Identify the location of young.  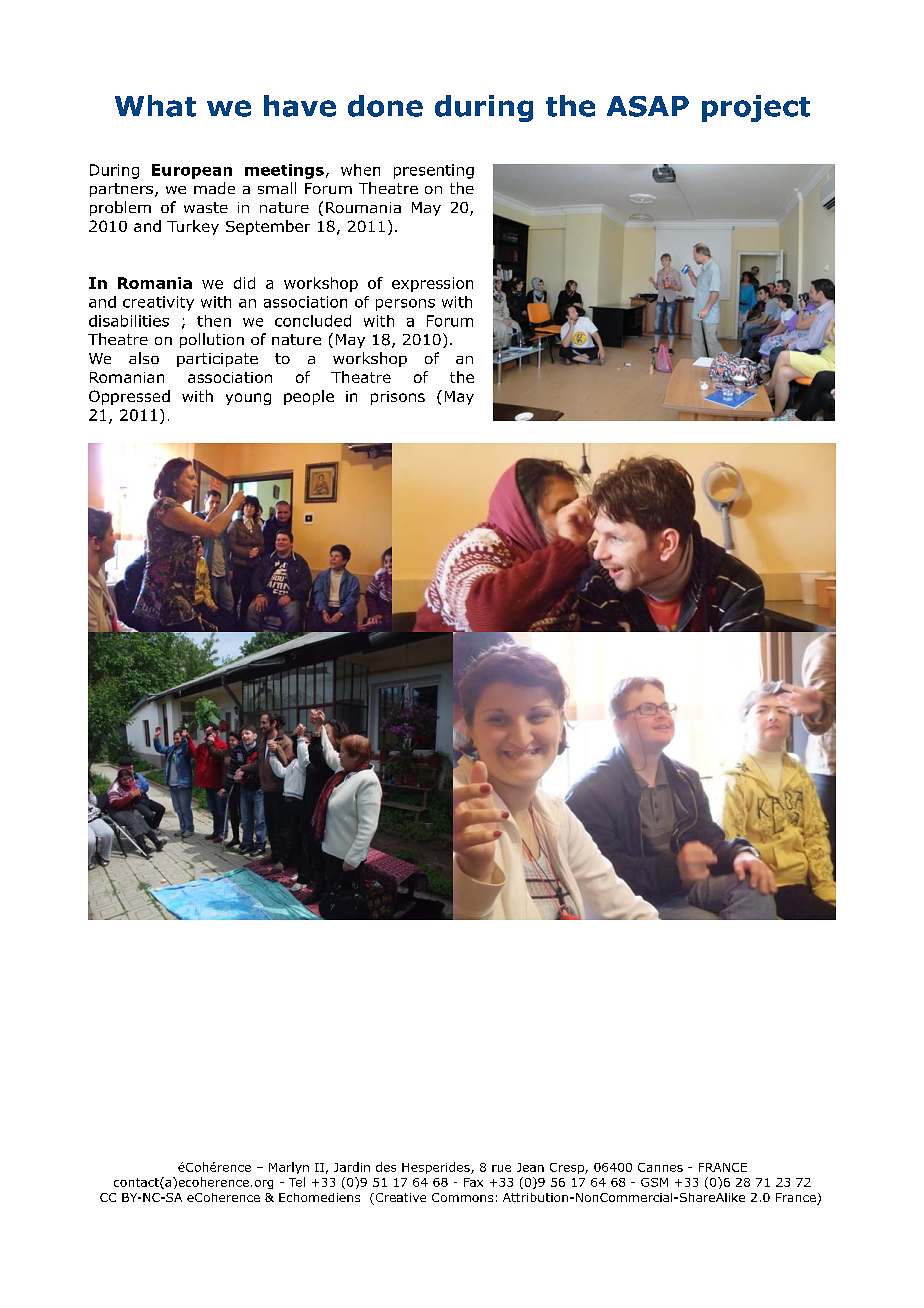
(248, 399).
